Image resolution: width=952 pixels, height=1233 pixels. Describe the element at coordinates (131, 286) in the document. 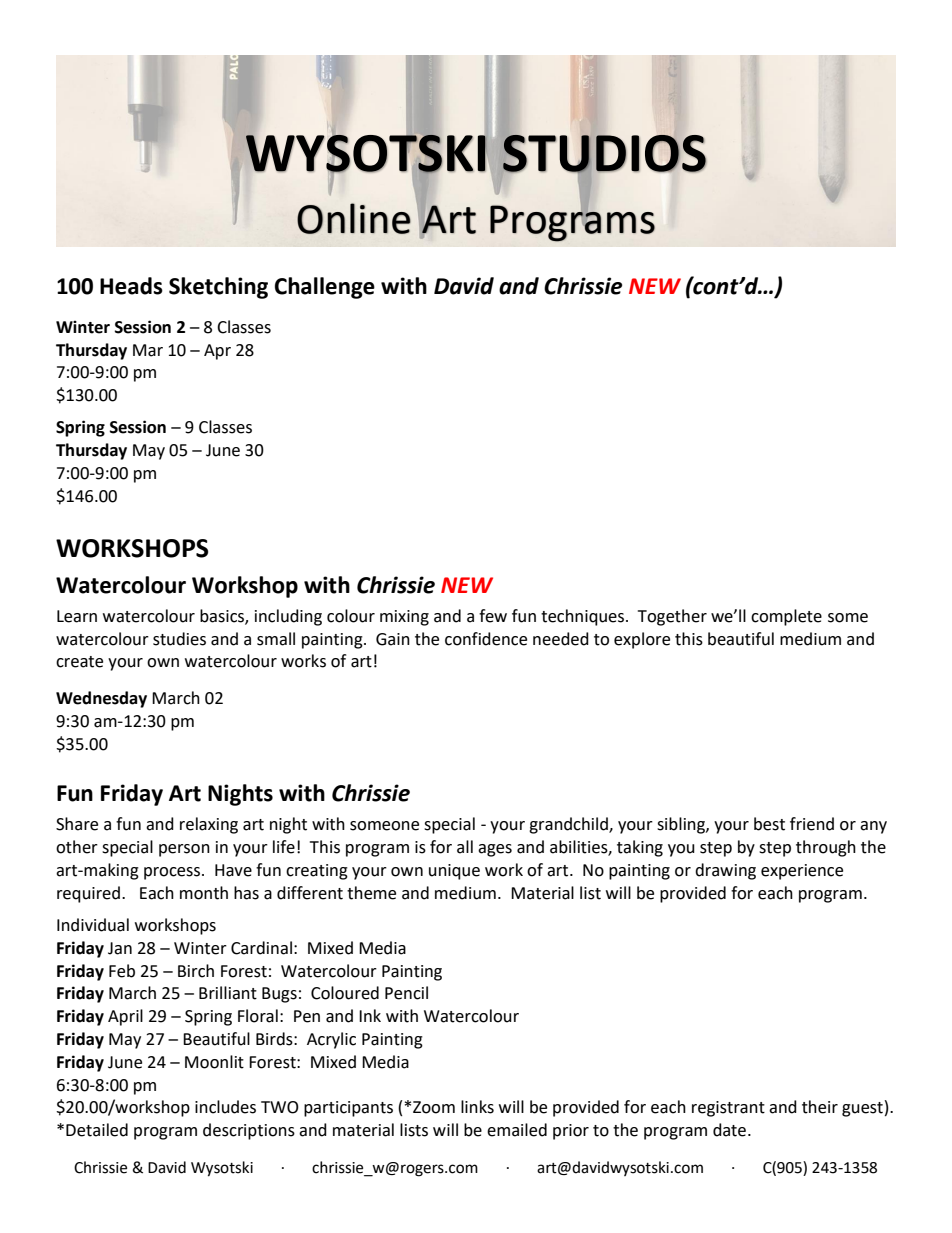

I see `Heads` at that location.
